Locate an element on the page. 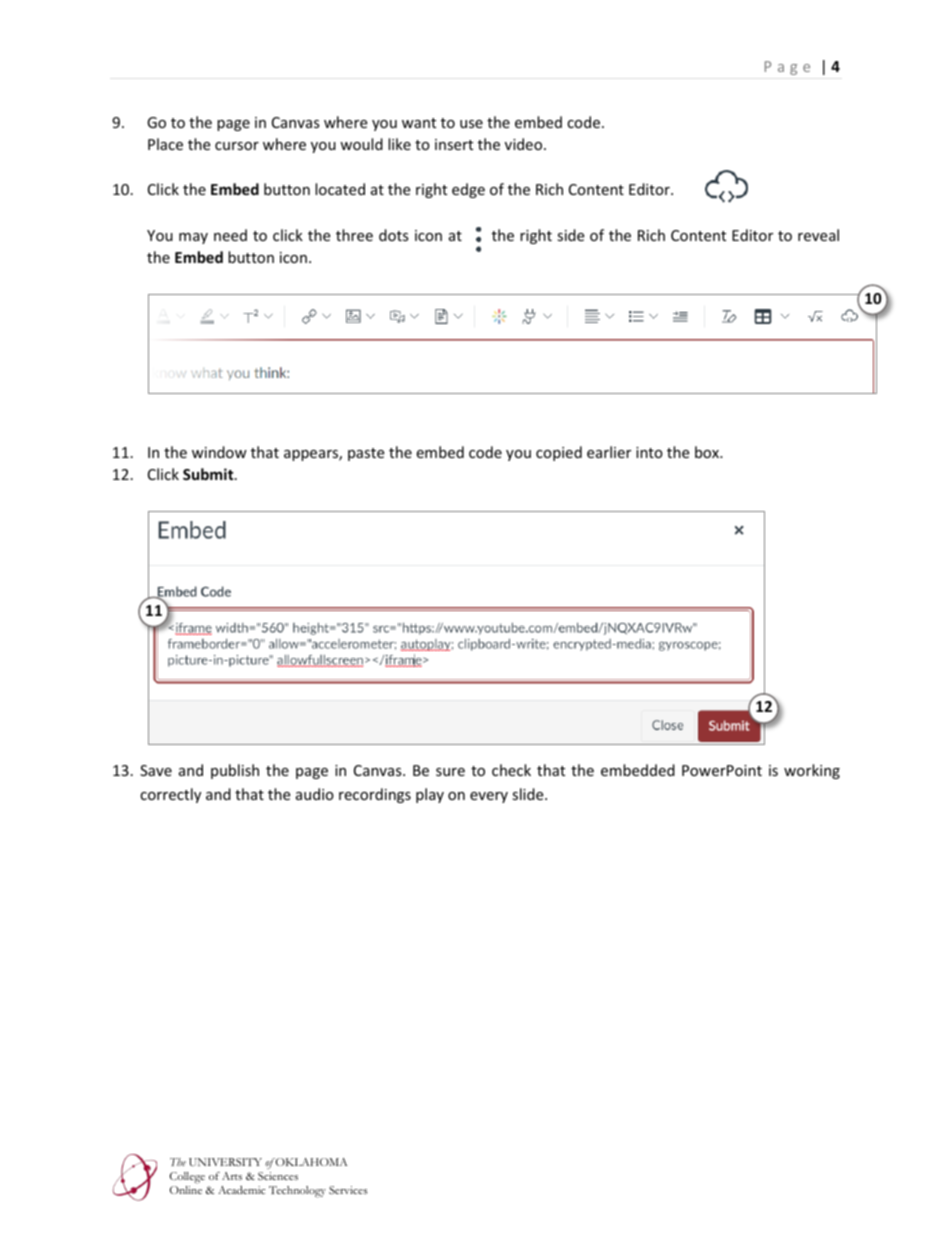 This page has width=952, height=1233. UNIVERSITY is located at coordinates (225, 1162).
